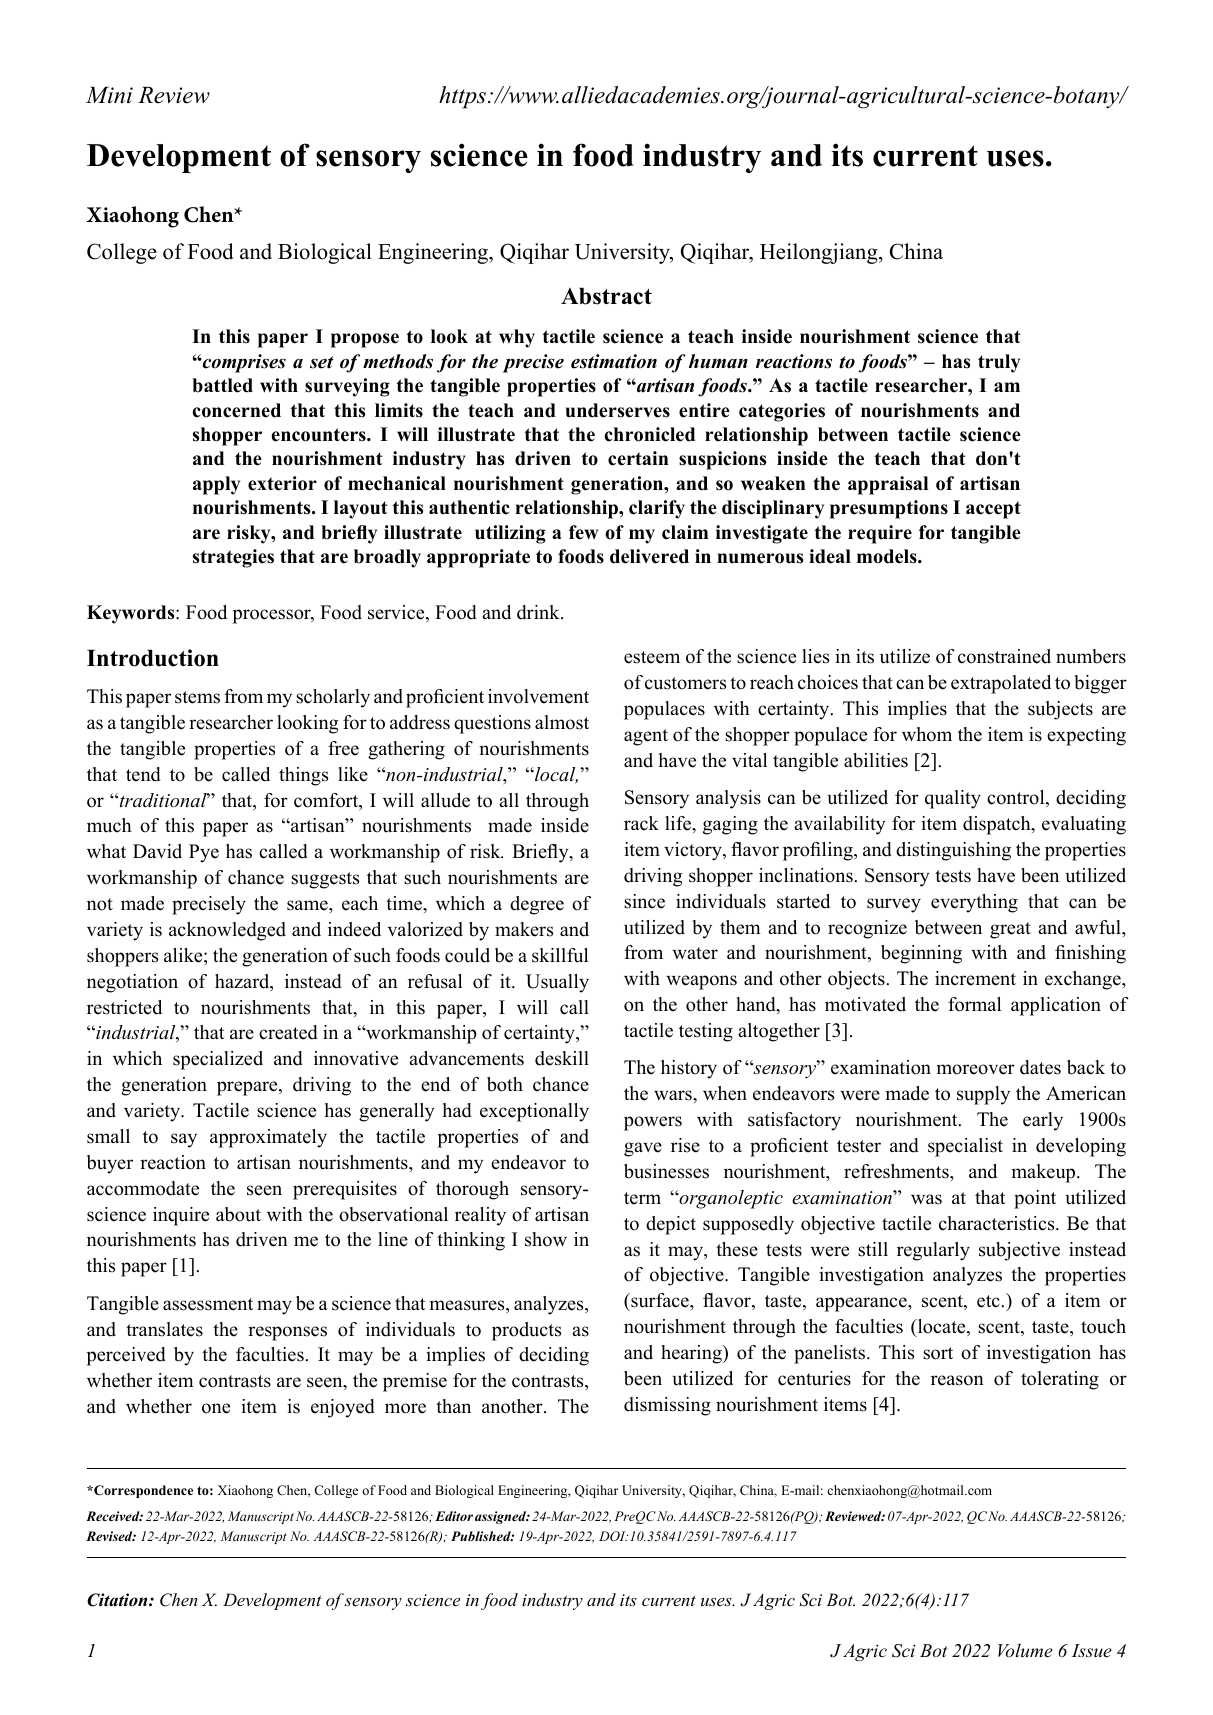 The height and width of the document is (1715, 1213). Describe the element at coordinates (606, 296) in the document. I see `Abstract` at that location.
